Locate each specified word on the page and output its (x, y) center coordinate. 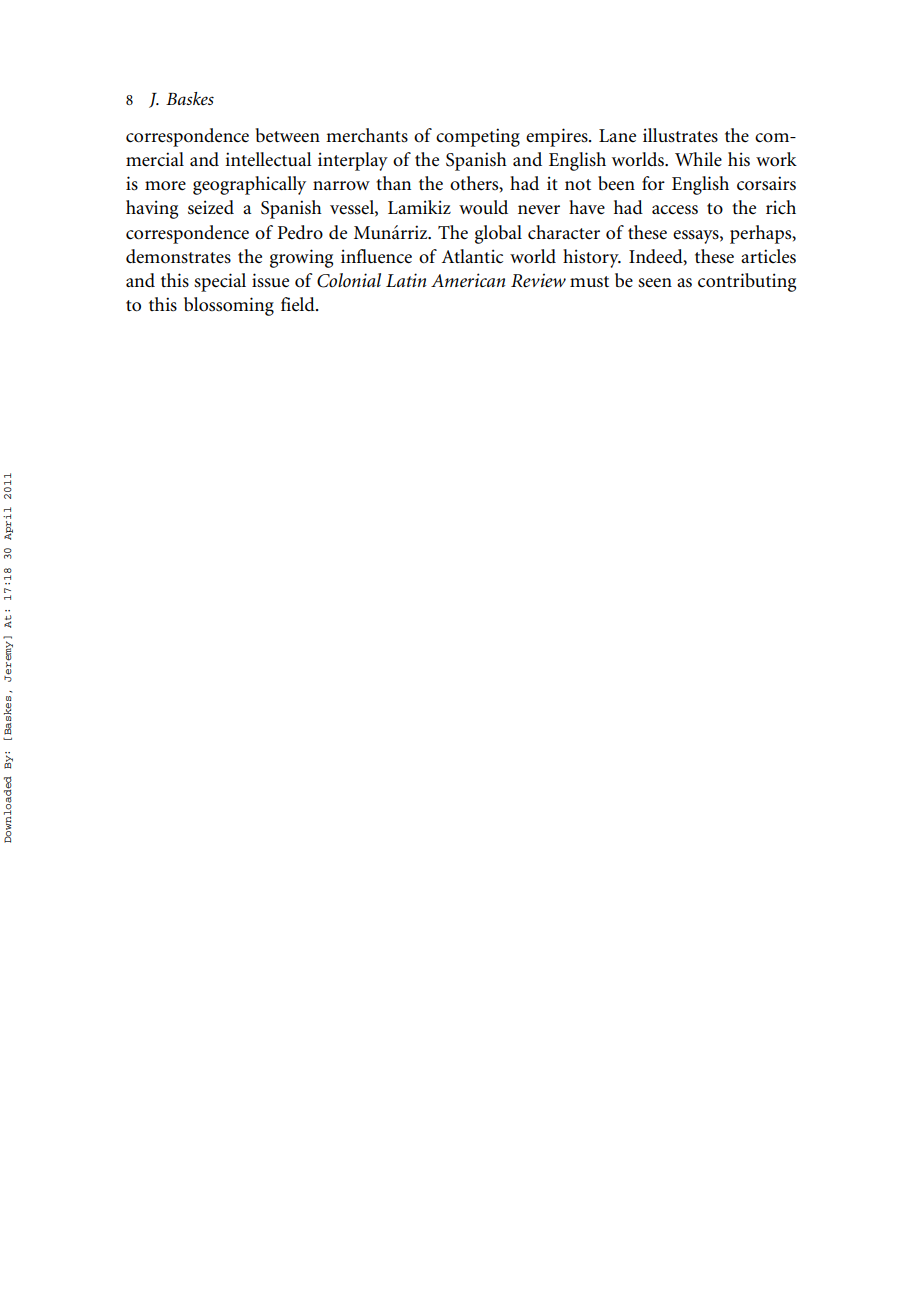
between (287, 135)
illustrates (680, 135)
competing (478, 137)
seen (655, 283)
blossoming (229, 306)
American (468, 280)
